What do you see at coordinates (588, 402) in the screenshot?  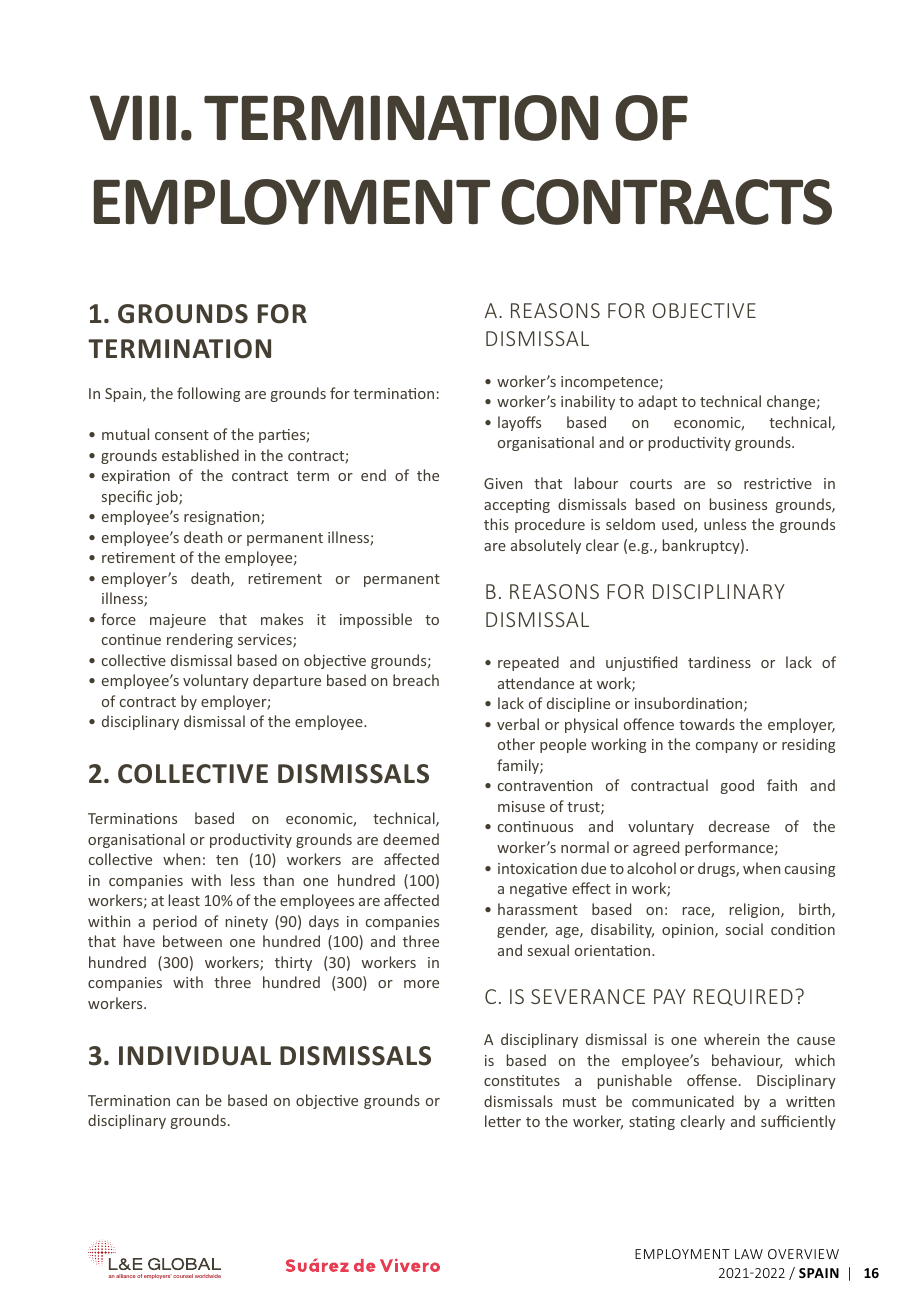 I see `inability` at bounding box center [588, 402].
